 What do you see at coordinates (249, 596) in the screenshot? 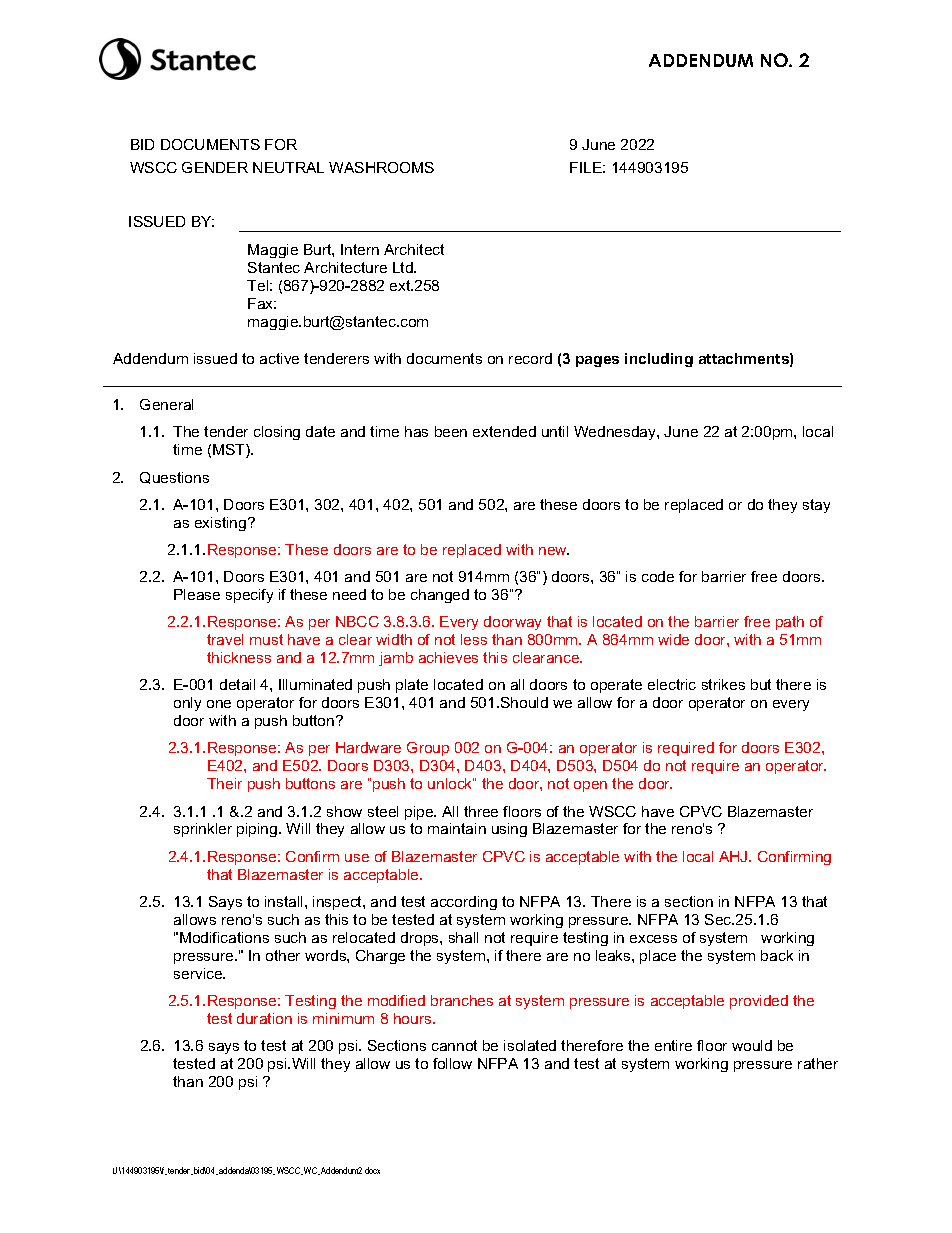
I see `specify` at bounding box center [249, 596].
